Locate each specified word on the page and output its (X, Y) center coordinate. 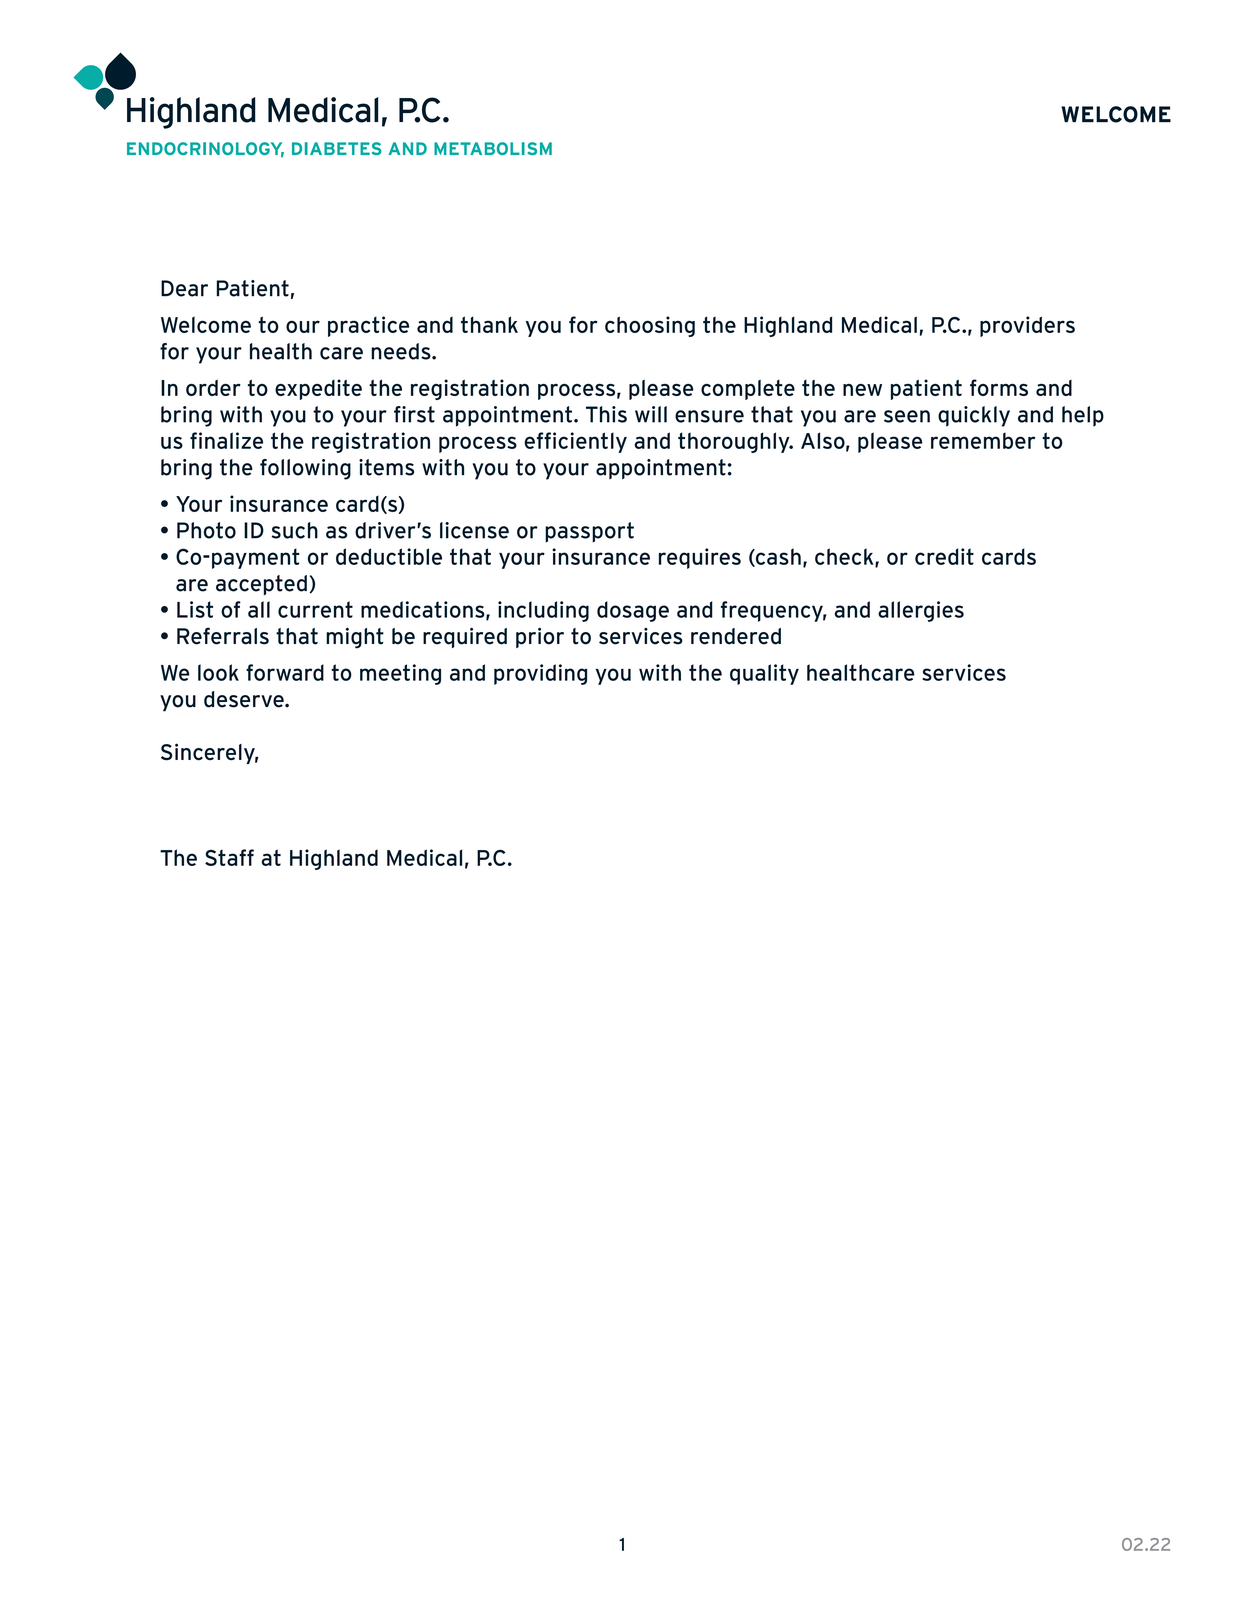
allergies (921, 611)
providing (540, 674)
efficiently (575, 442)
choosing (650, 326)
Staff (229, 857)
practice (368, 326)
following (305, 469)
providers (1027, 326)
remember (983, 440)
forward (285, 672)
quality (764, 674)
